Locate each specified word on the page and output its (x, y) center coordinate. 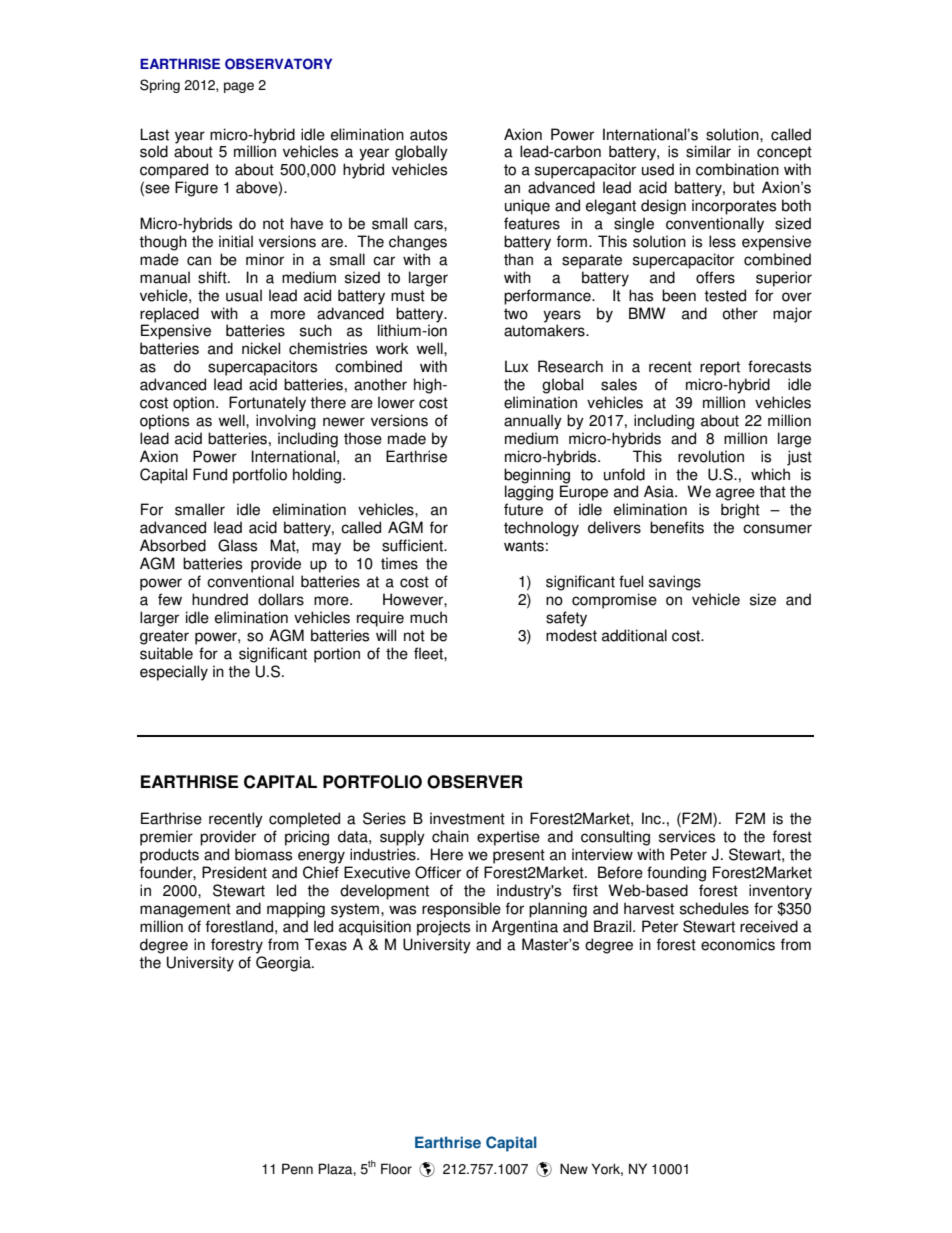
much (428, 617)
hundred (220, 599)
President (234, 872)
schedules (714, 908)
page (239, 87)
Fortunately (267, 404)
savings (675, 583)
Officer (438, 872)
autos (428, 135)
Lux (516, 366)
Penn (297, 1169)
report (720, 368)
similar (708, 151)
